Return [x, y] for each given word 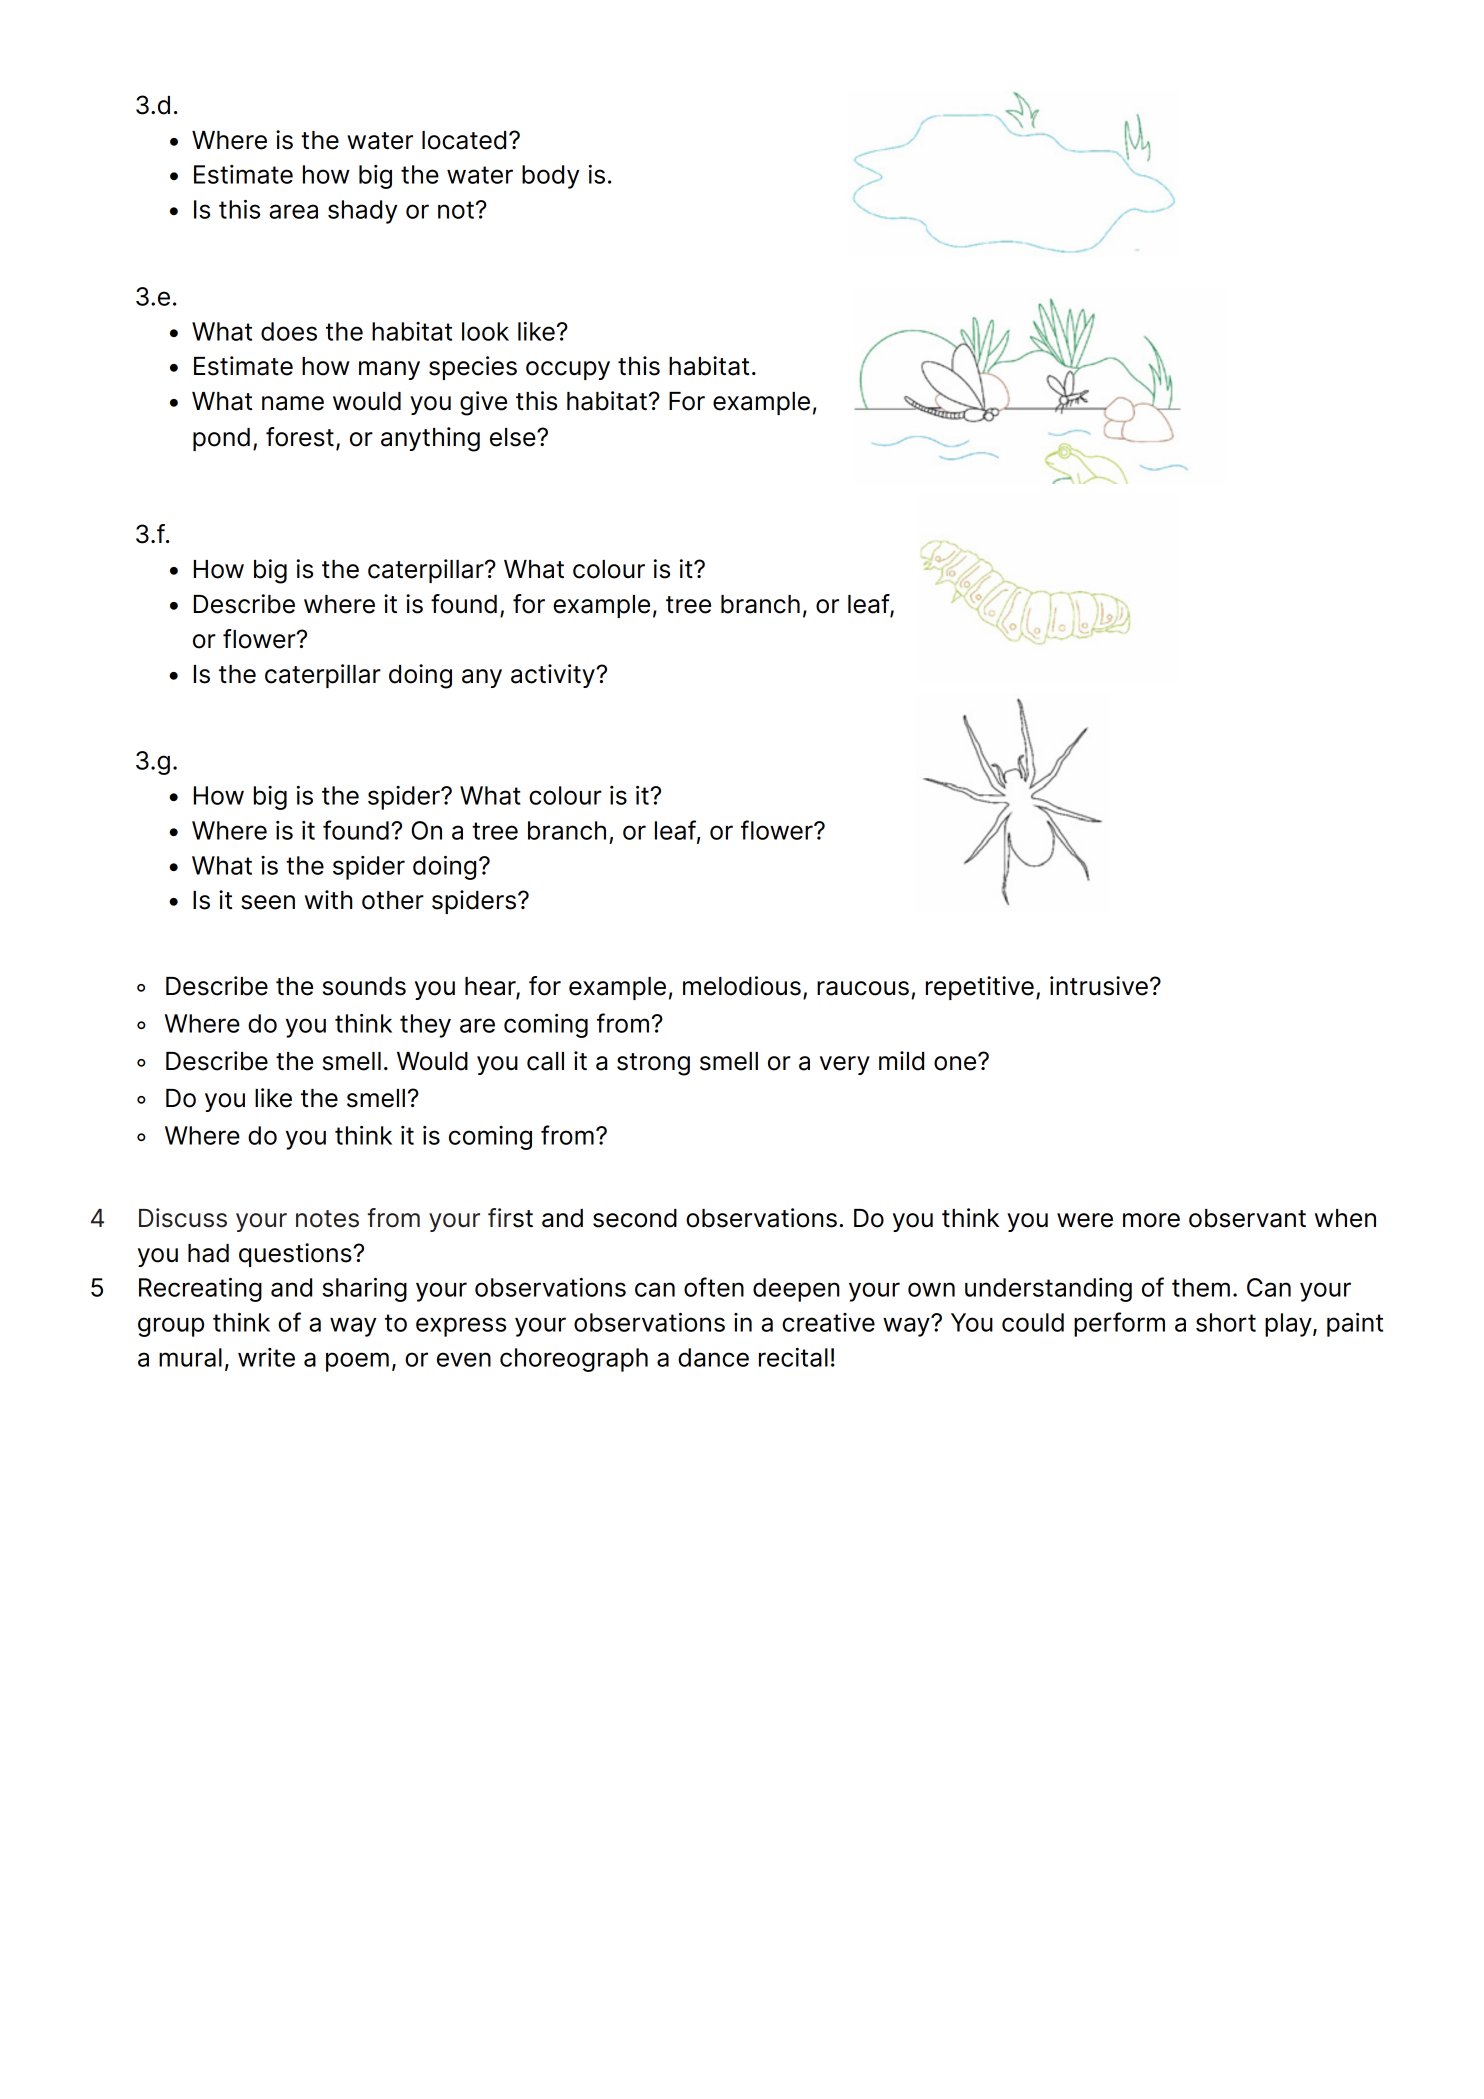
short [1226, 1322]
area [293, 211]
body [551, 177]
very [845, 1065]
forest [300, 437]
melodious [742, 986]
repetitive [980, 988]
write [266, 1357]
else [514, 437]
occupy [568, 370]
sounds [364, 986]
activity [554, 676]
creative [828, 1322]
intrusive [1099, 986]
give [483, 403]
